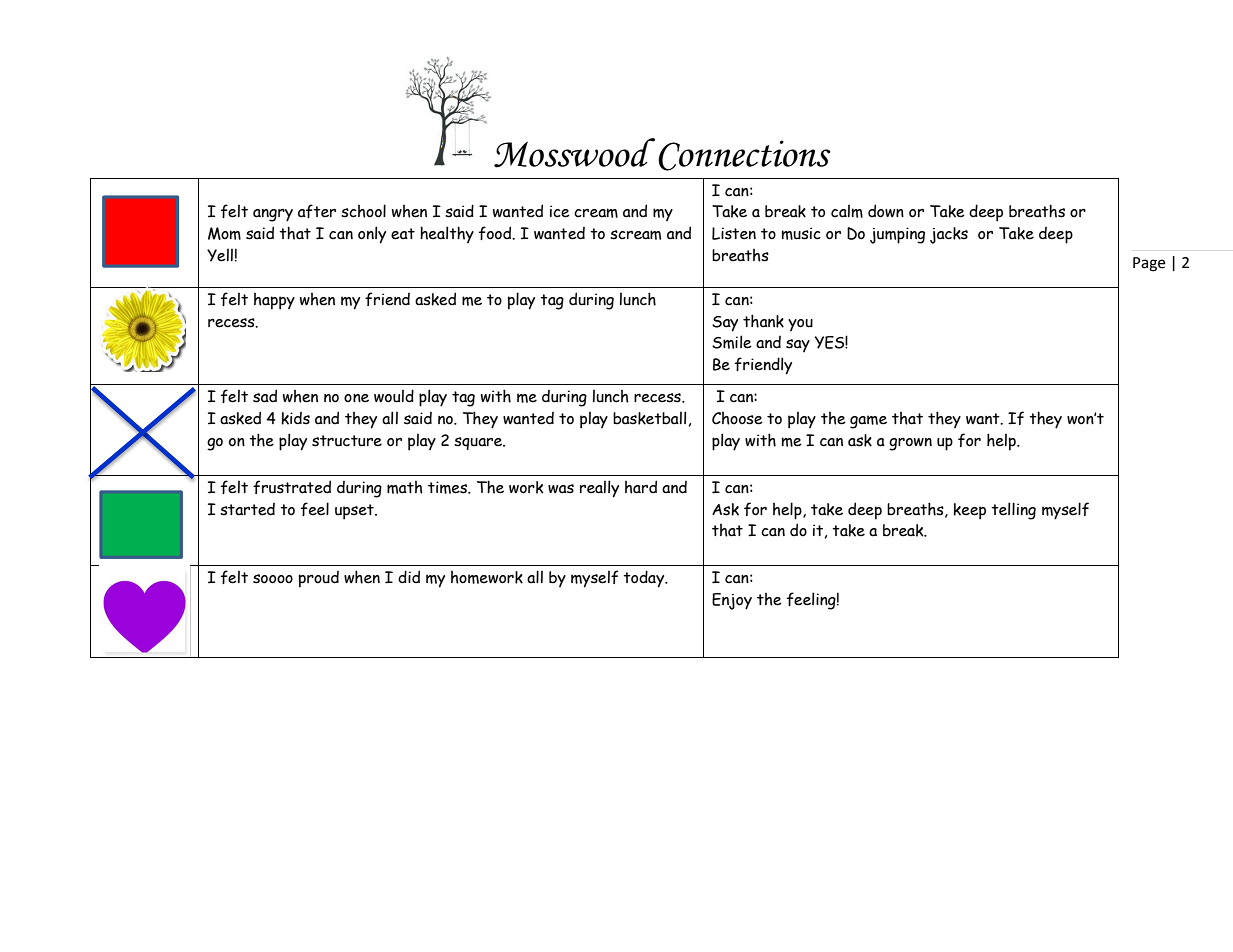 The image size is (1233, 952). I want to click on Smile, so click(732, 342).
